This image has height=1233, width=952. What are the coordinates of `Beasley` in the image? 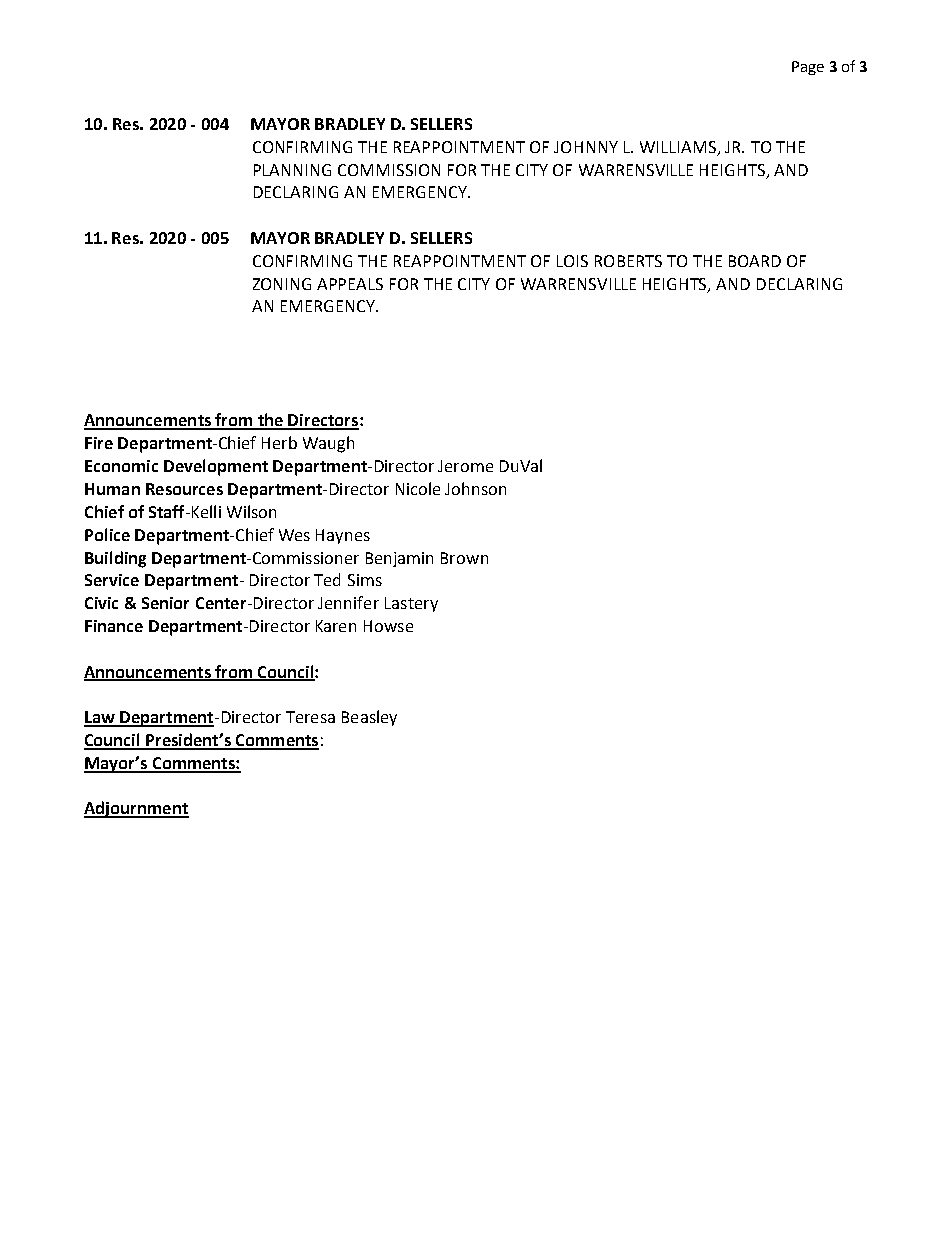 It's located at (369, 718).
